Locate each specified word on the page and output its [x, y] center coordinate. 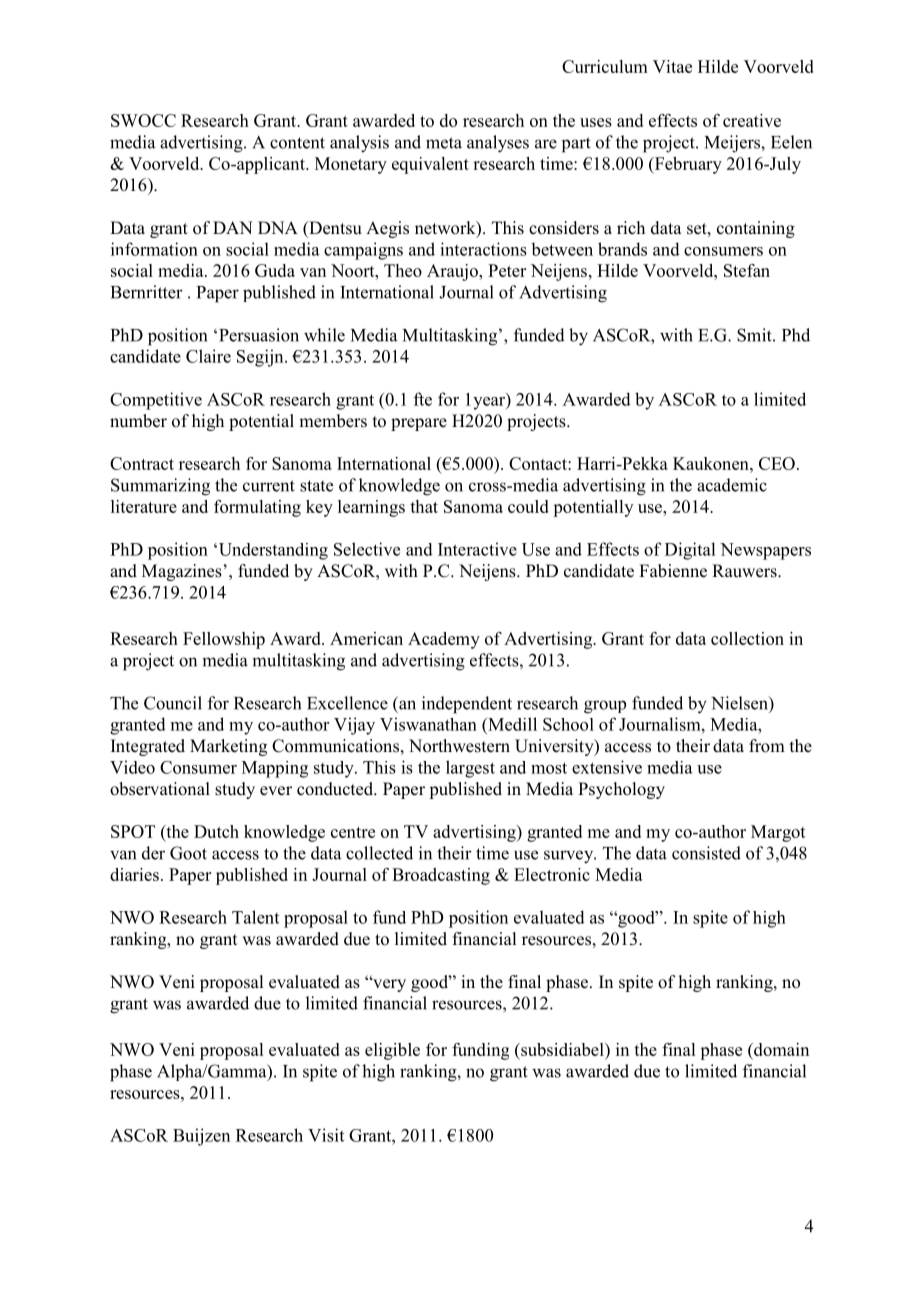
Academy [444, 640]
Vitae [672, 66]
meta [444, 143]
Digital [690, 551]
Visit [326, 1135]
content [297, 143]
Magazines [183, 572]
